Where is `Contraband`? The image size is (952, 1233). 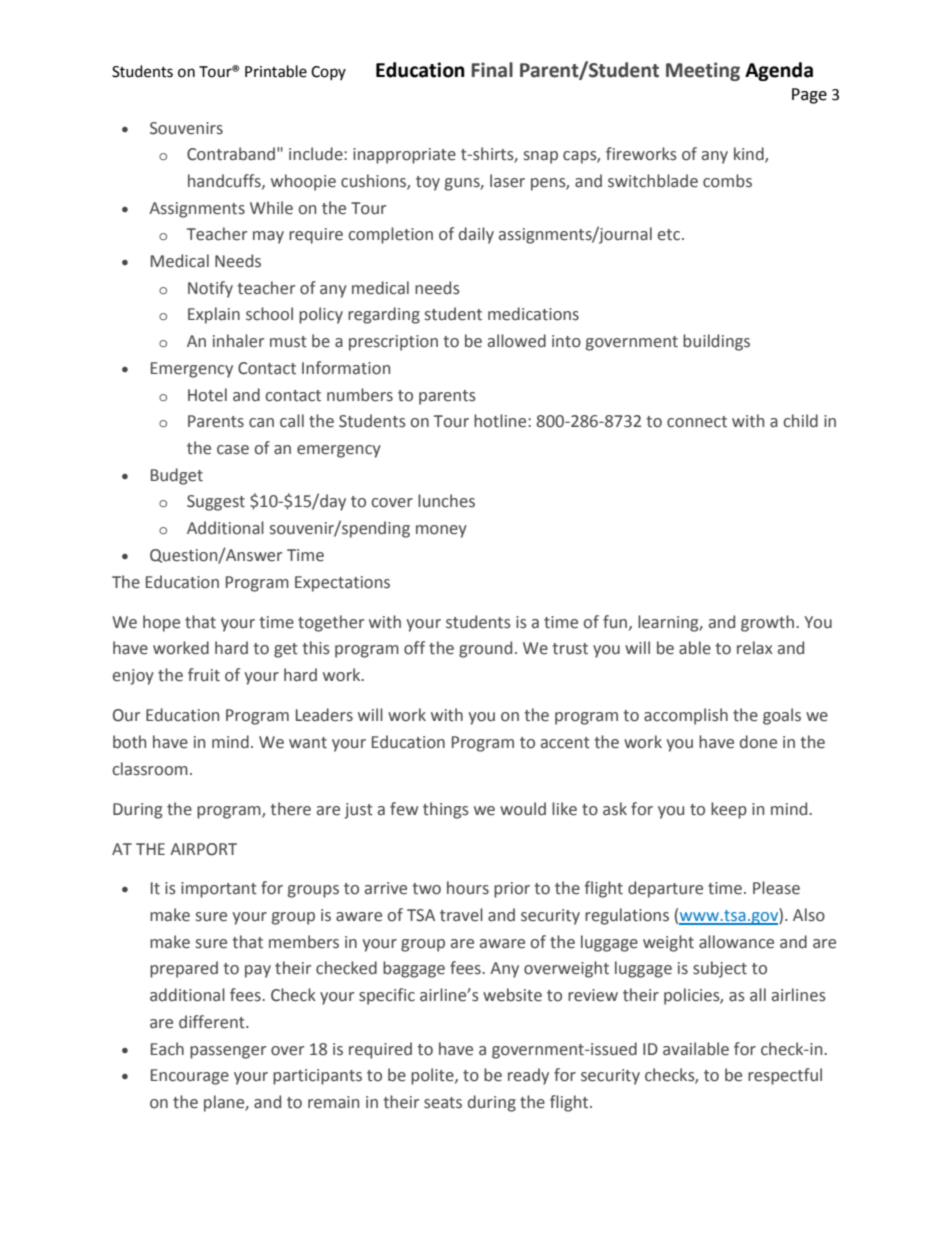
Contraband is located at coordinates (231, 154).
